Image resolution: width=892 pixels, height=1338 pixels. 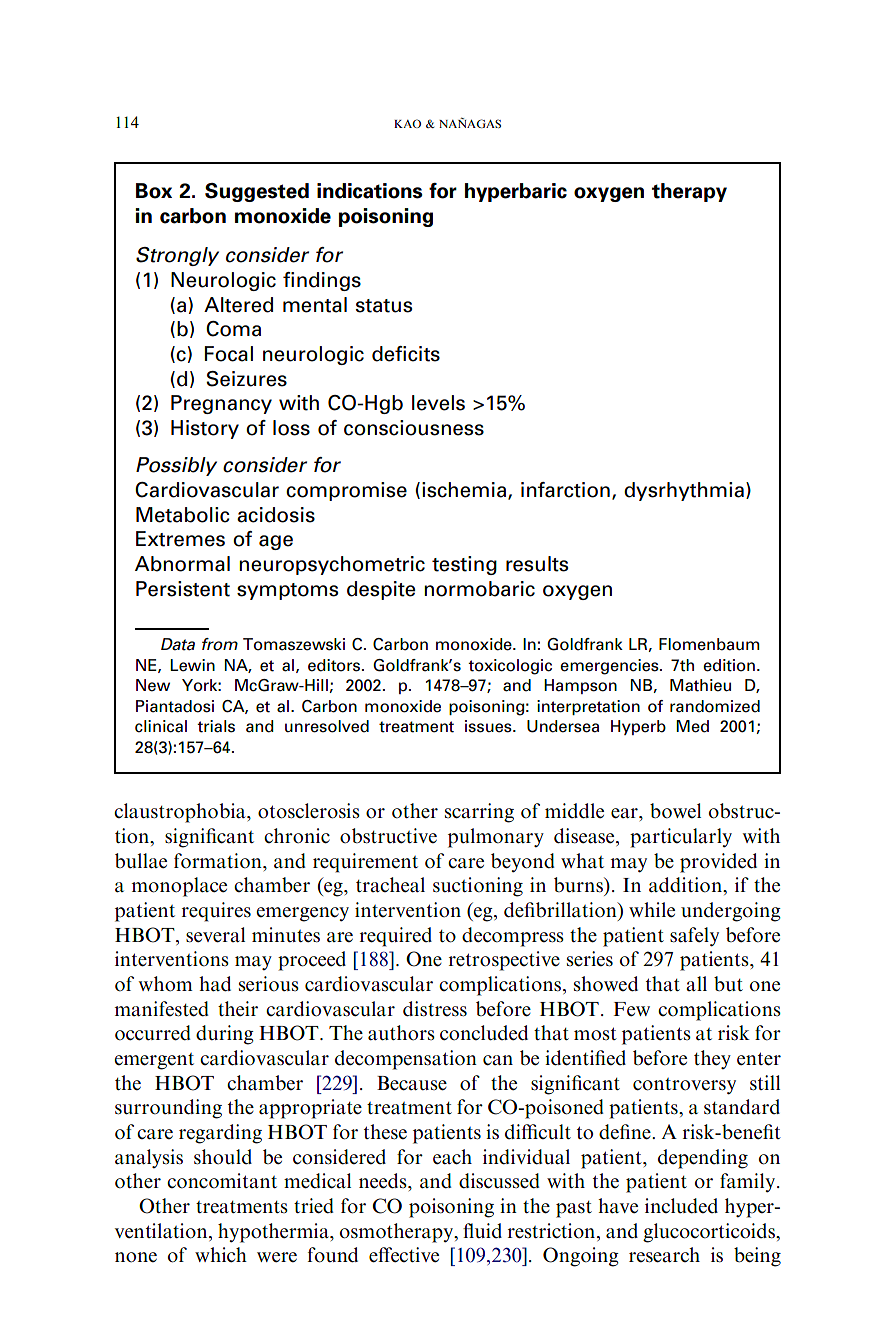 What do you see at coordinates (238, 1009) in the screenshot?
I see `their` at bounding box center [238, 1009].
